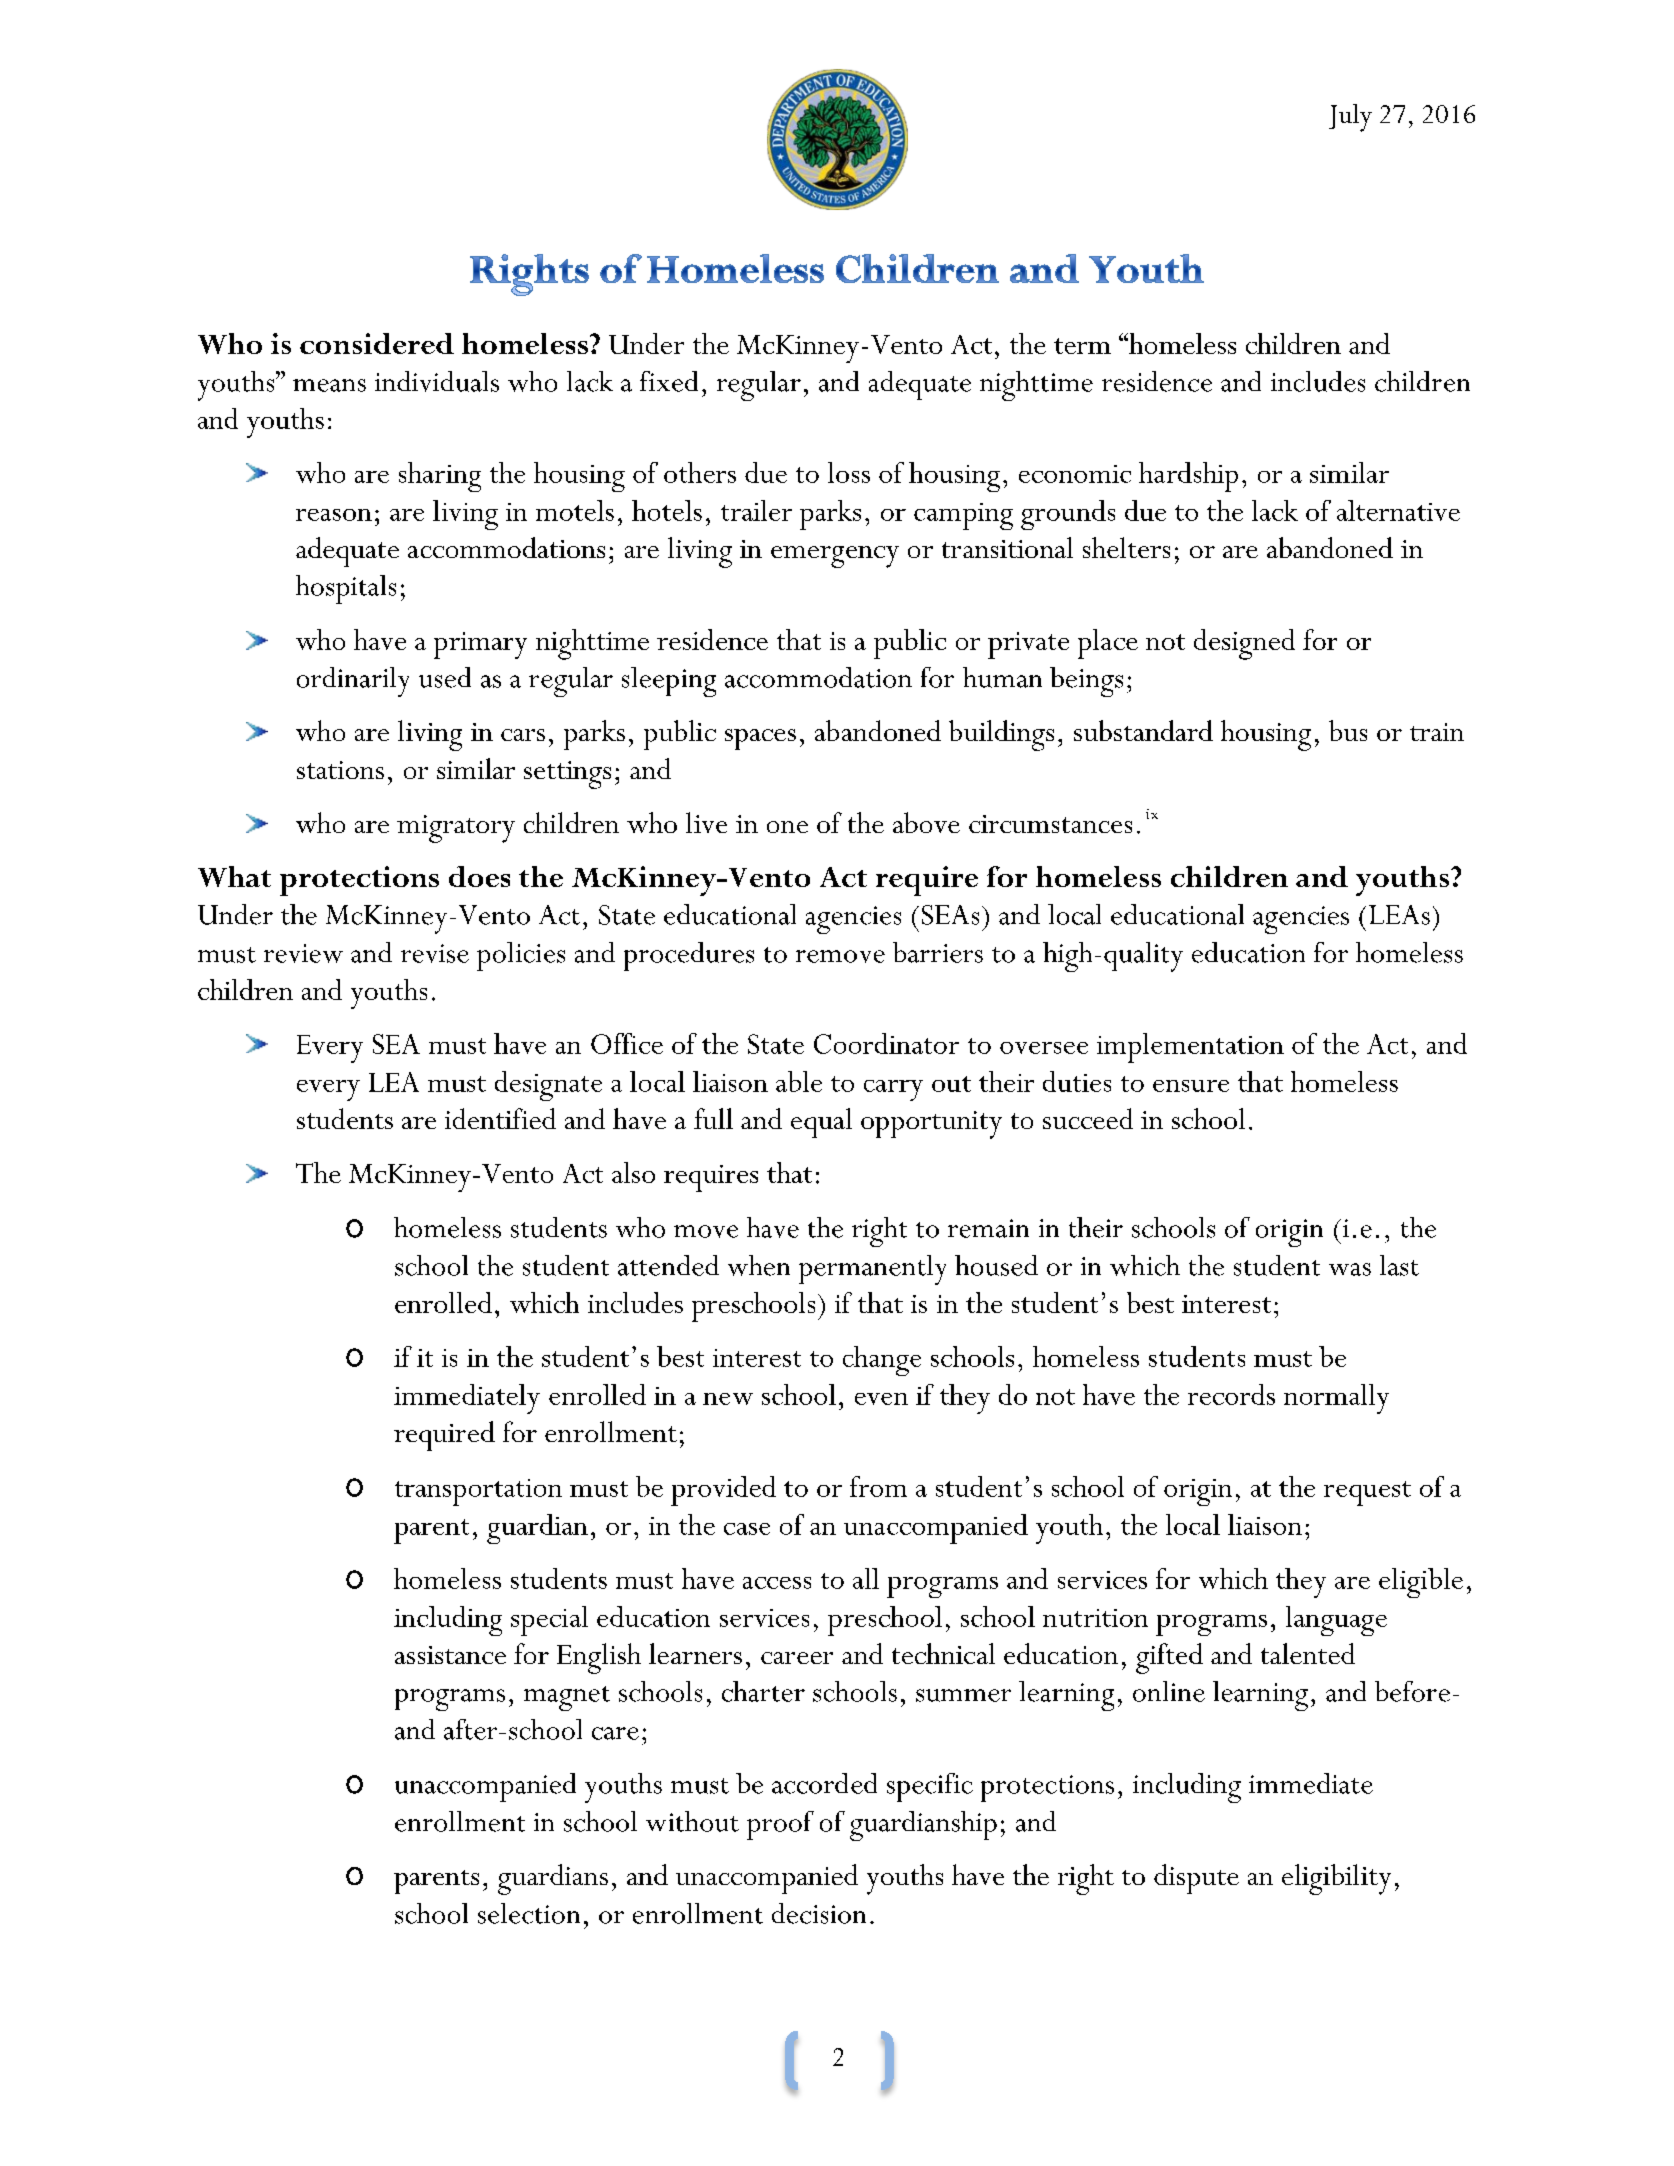 The image size is (1674, 2166). What do you see at coordinates (377, 343) in the document?
I see `considered` at bounding box center [377, 343].
